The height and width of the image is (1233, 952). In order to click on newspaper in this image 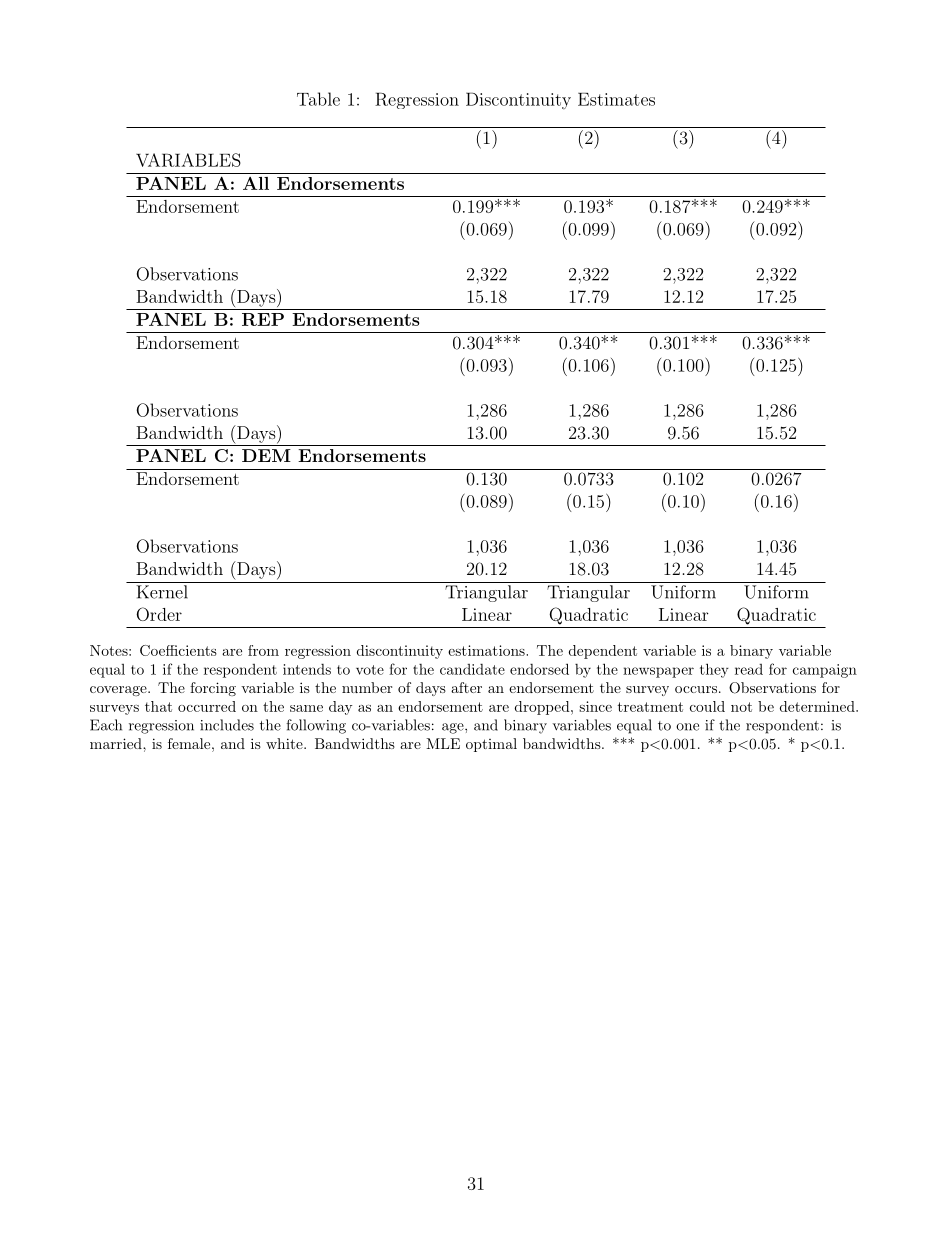, I will do `click(658, 672)`.
